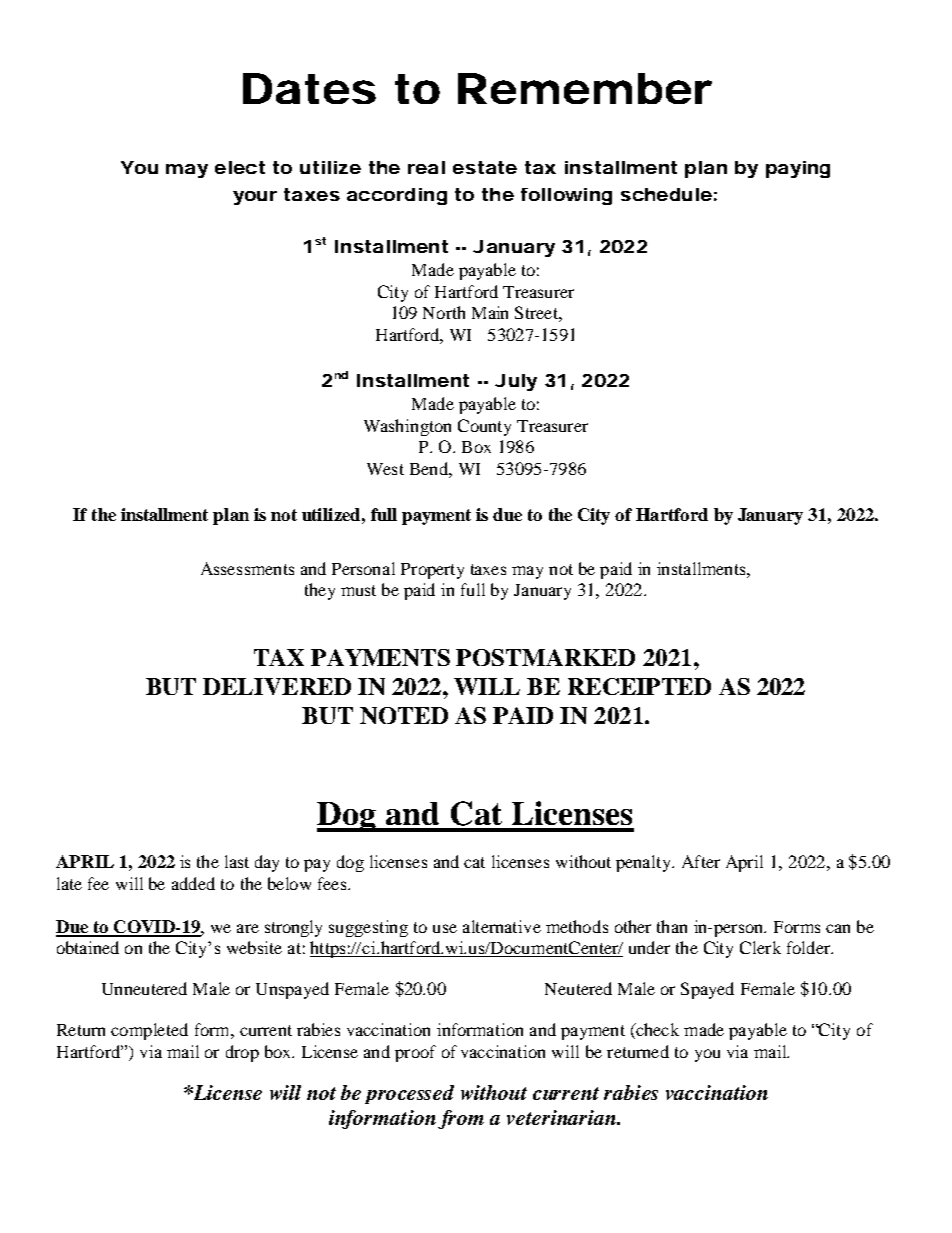 This document has height=1233, width=952. What do you see at coordinates (149, 1031) in the document?
I see `completed` at bounding box center [149, 1031].
